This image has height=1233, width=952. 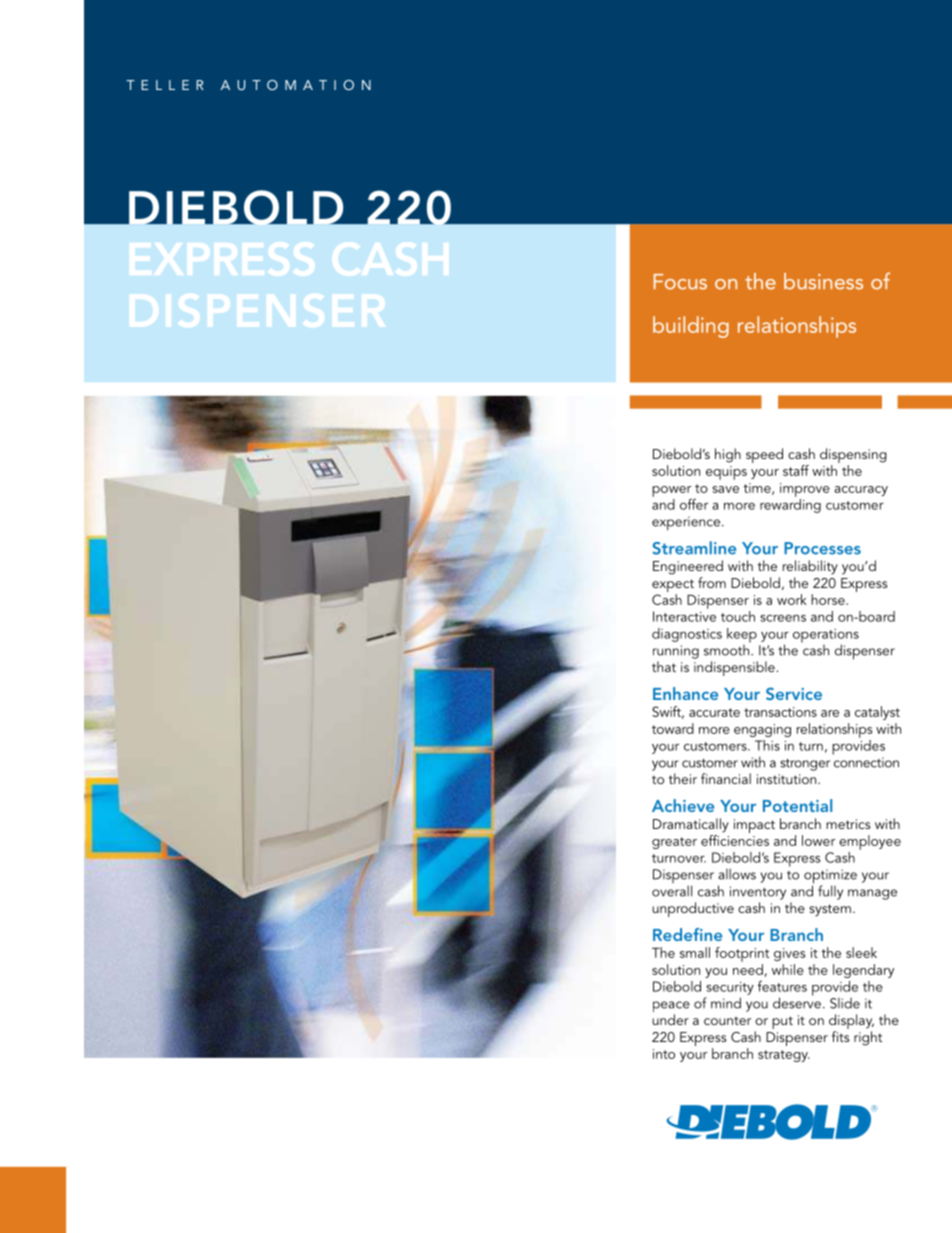 I want to click on their, so click(x=683, y=778).
